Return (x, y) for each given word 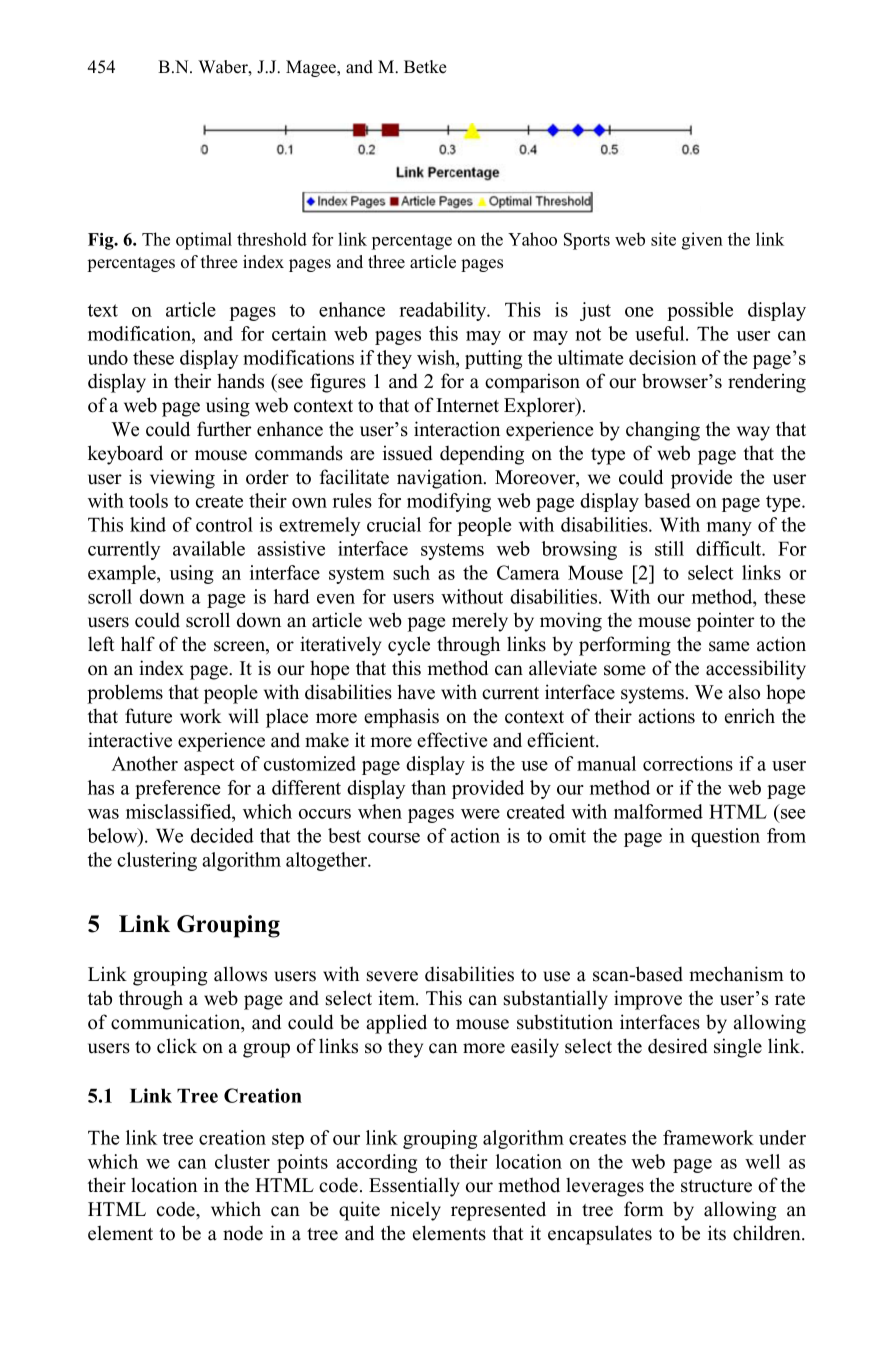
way (753, 433)
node (243, 1233)
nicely (415, 1211)
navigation (441, 479)
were (480, 814)
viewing (182, 479)
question (725, 837)
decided (222, 835)
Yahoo (532, 239)
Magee (312, 68)
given (702, 241)
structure (716, 1186)
